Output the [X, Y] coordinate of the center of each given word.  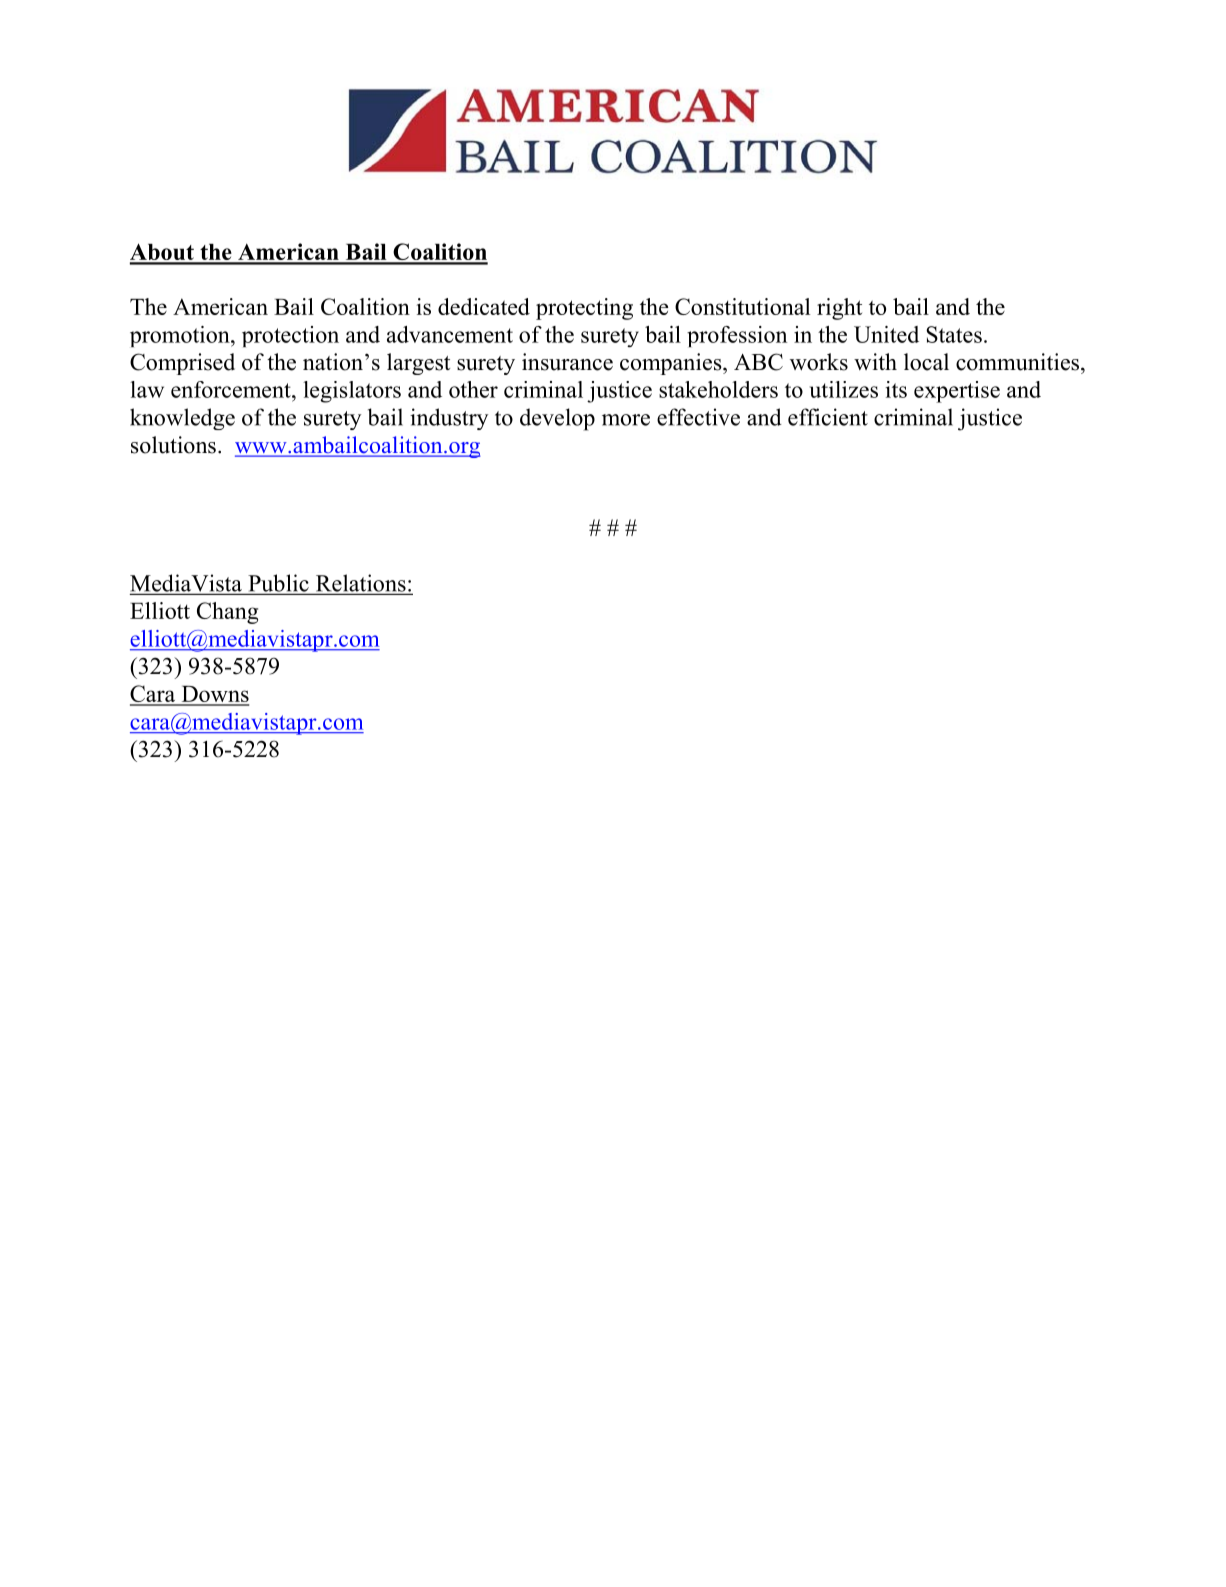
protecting [584, 309]
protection [290, 336]
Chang [227, 613]
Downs [214, 695]
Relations [360, 584]
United [886, 334]
